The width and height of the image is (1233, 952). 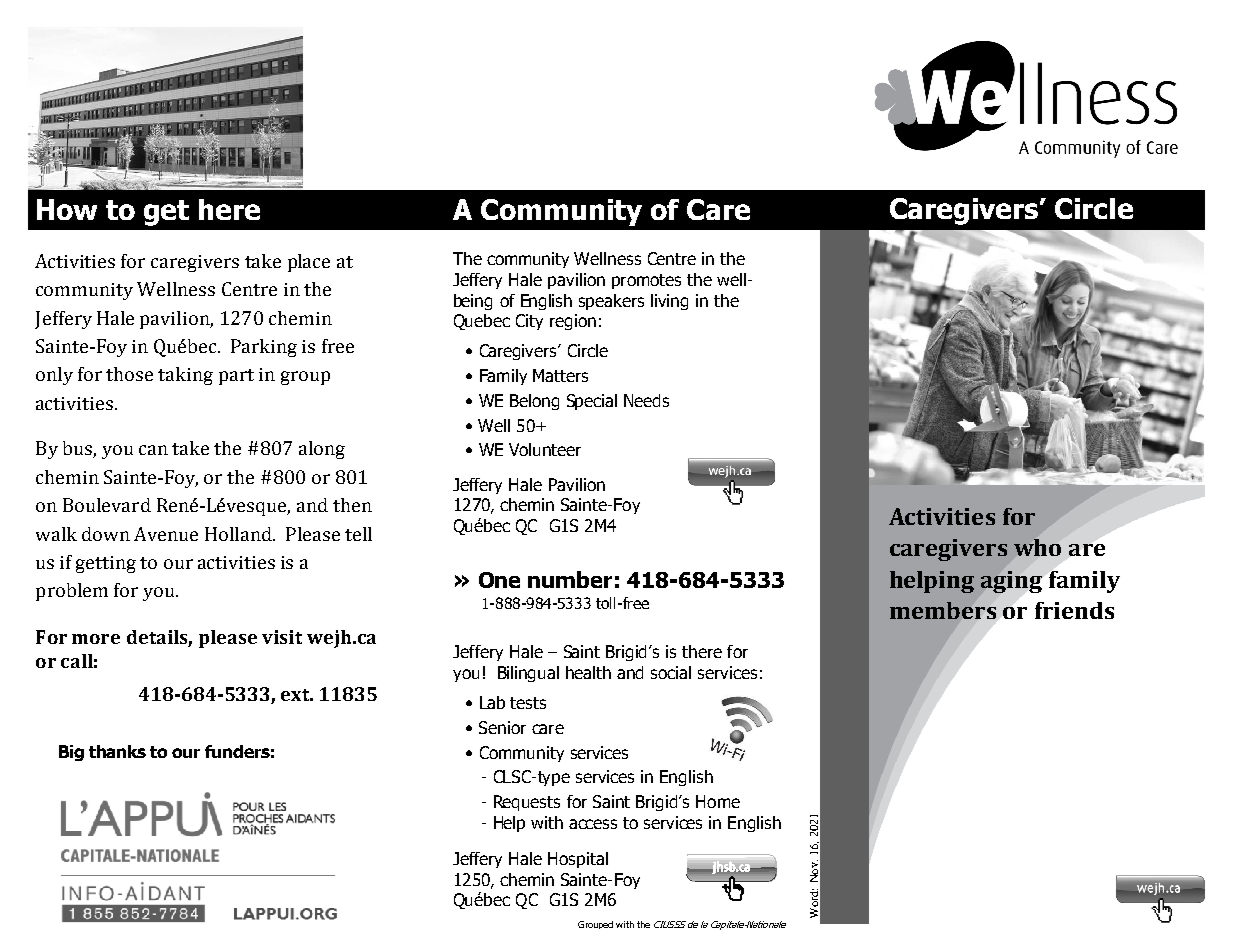 I want to click on promotes, so click(x=646, y=281).
